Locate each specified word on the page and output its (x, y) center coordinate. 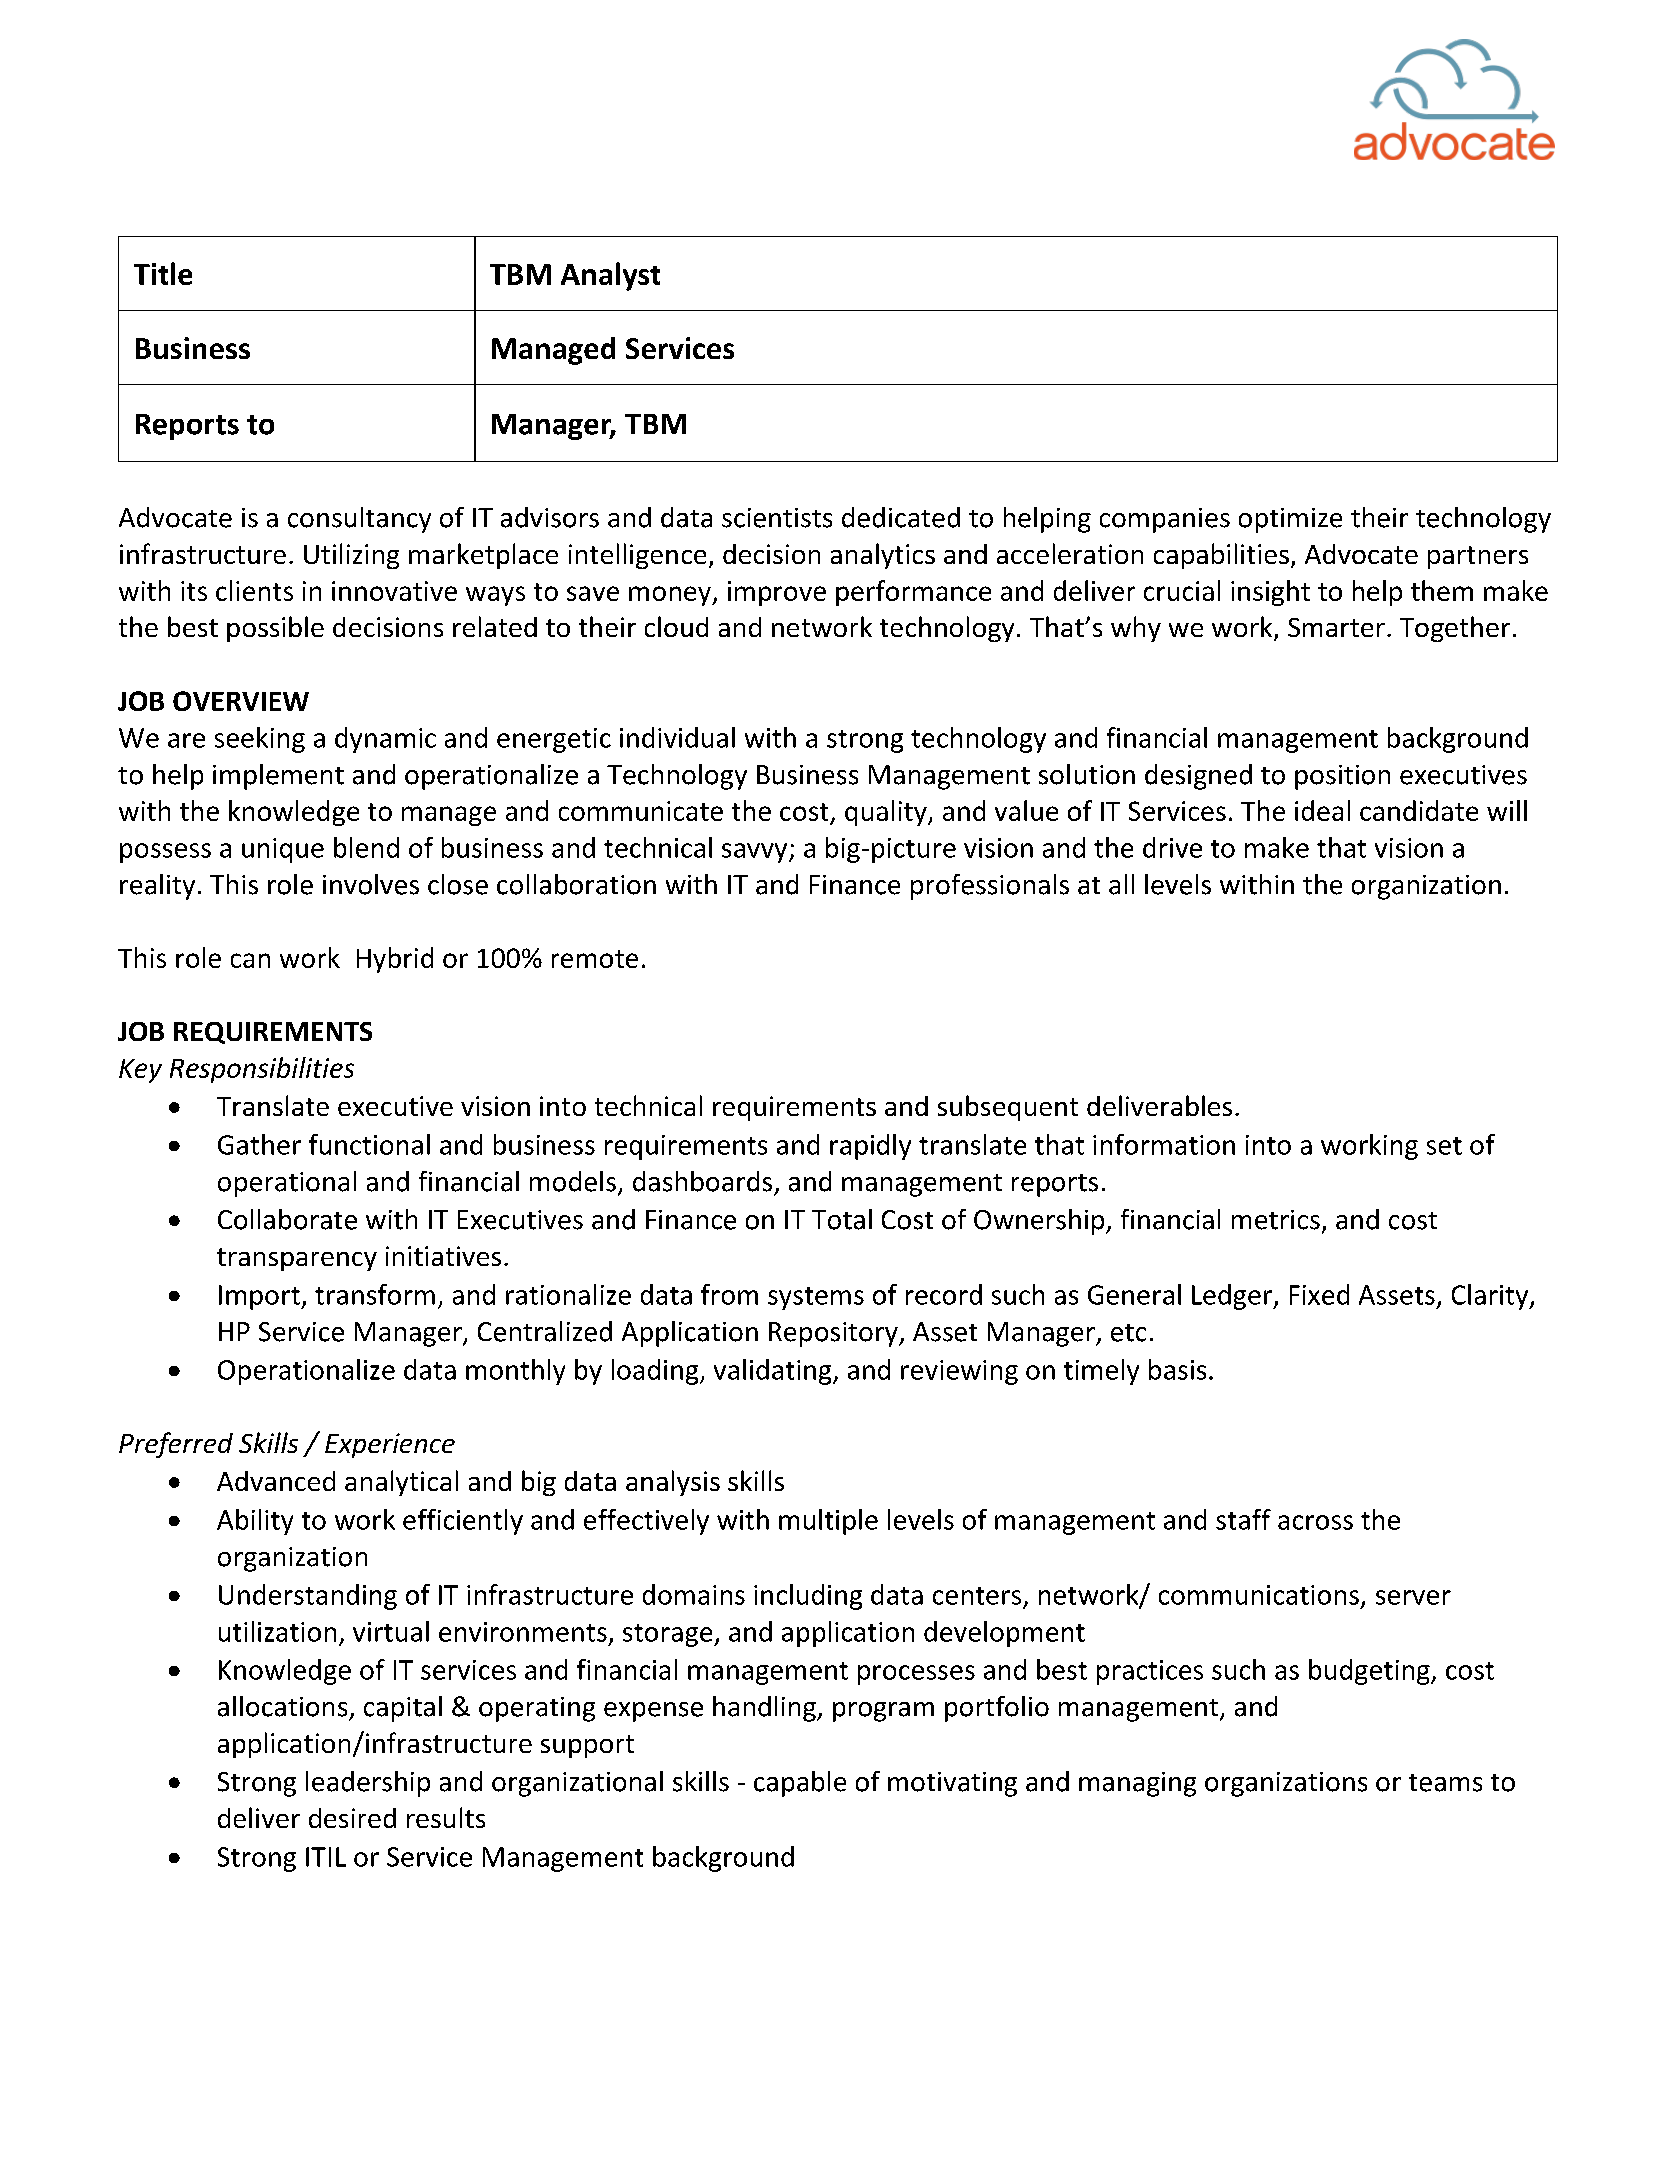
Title (163, 273)
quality (887, 813)
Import (260, 1297)
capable (800, 1784)
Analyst (610, 276)
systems (816, 1298)
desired (352, 1818)
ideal (1322, 810)
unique (283, 850)
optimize (1290, 520)
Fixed (1319, 1294)
